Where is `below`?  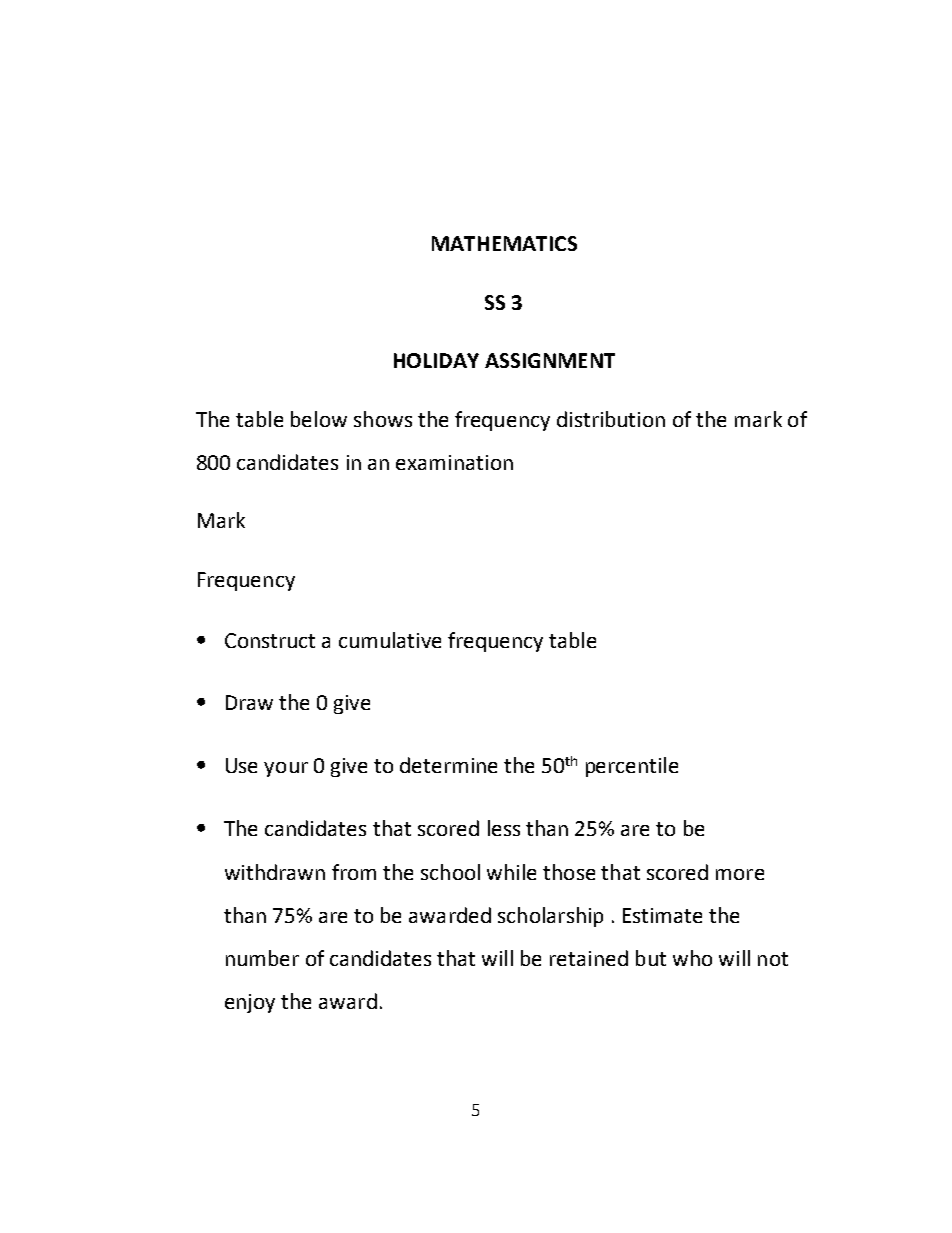 below is located at coordinates (319, 419).
